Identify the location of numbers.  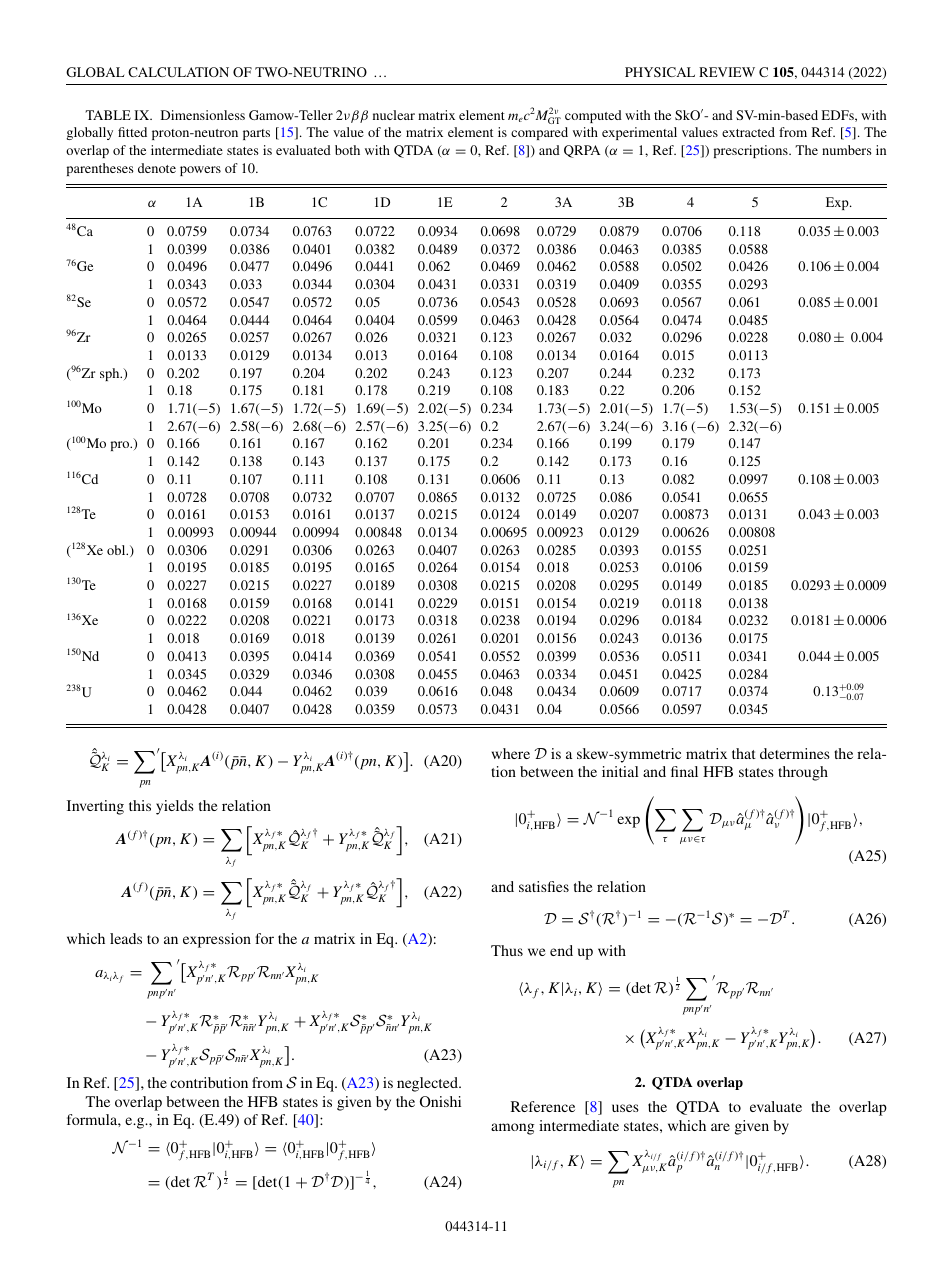
(847, 150).
